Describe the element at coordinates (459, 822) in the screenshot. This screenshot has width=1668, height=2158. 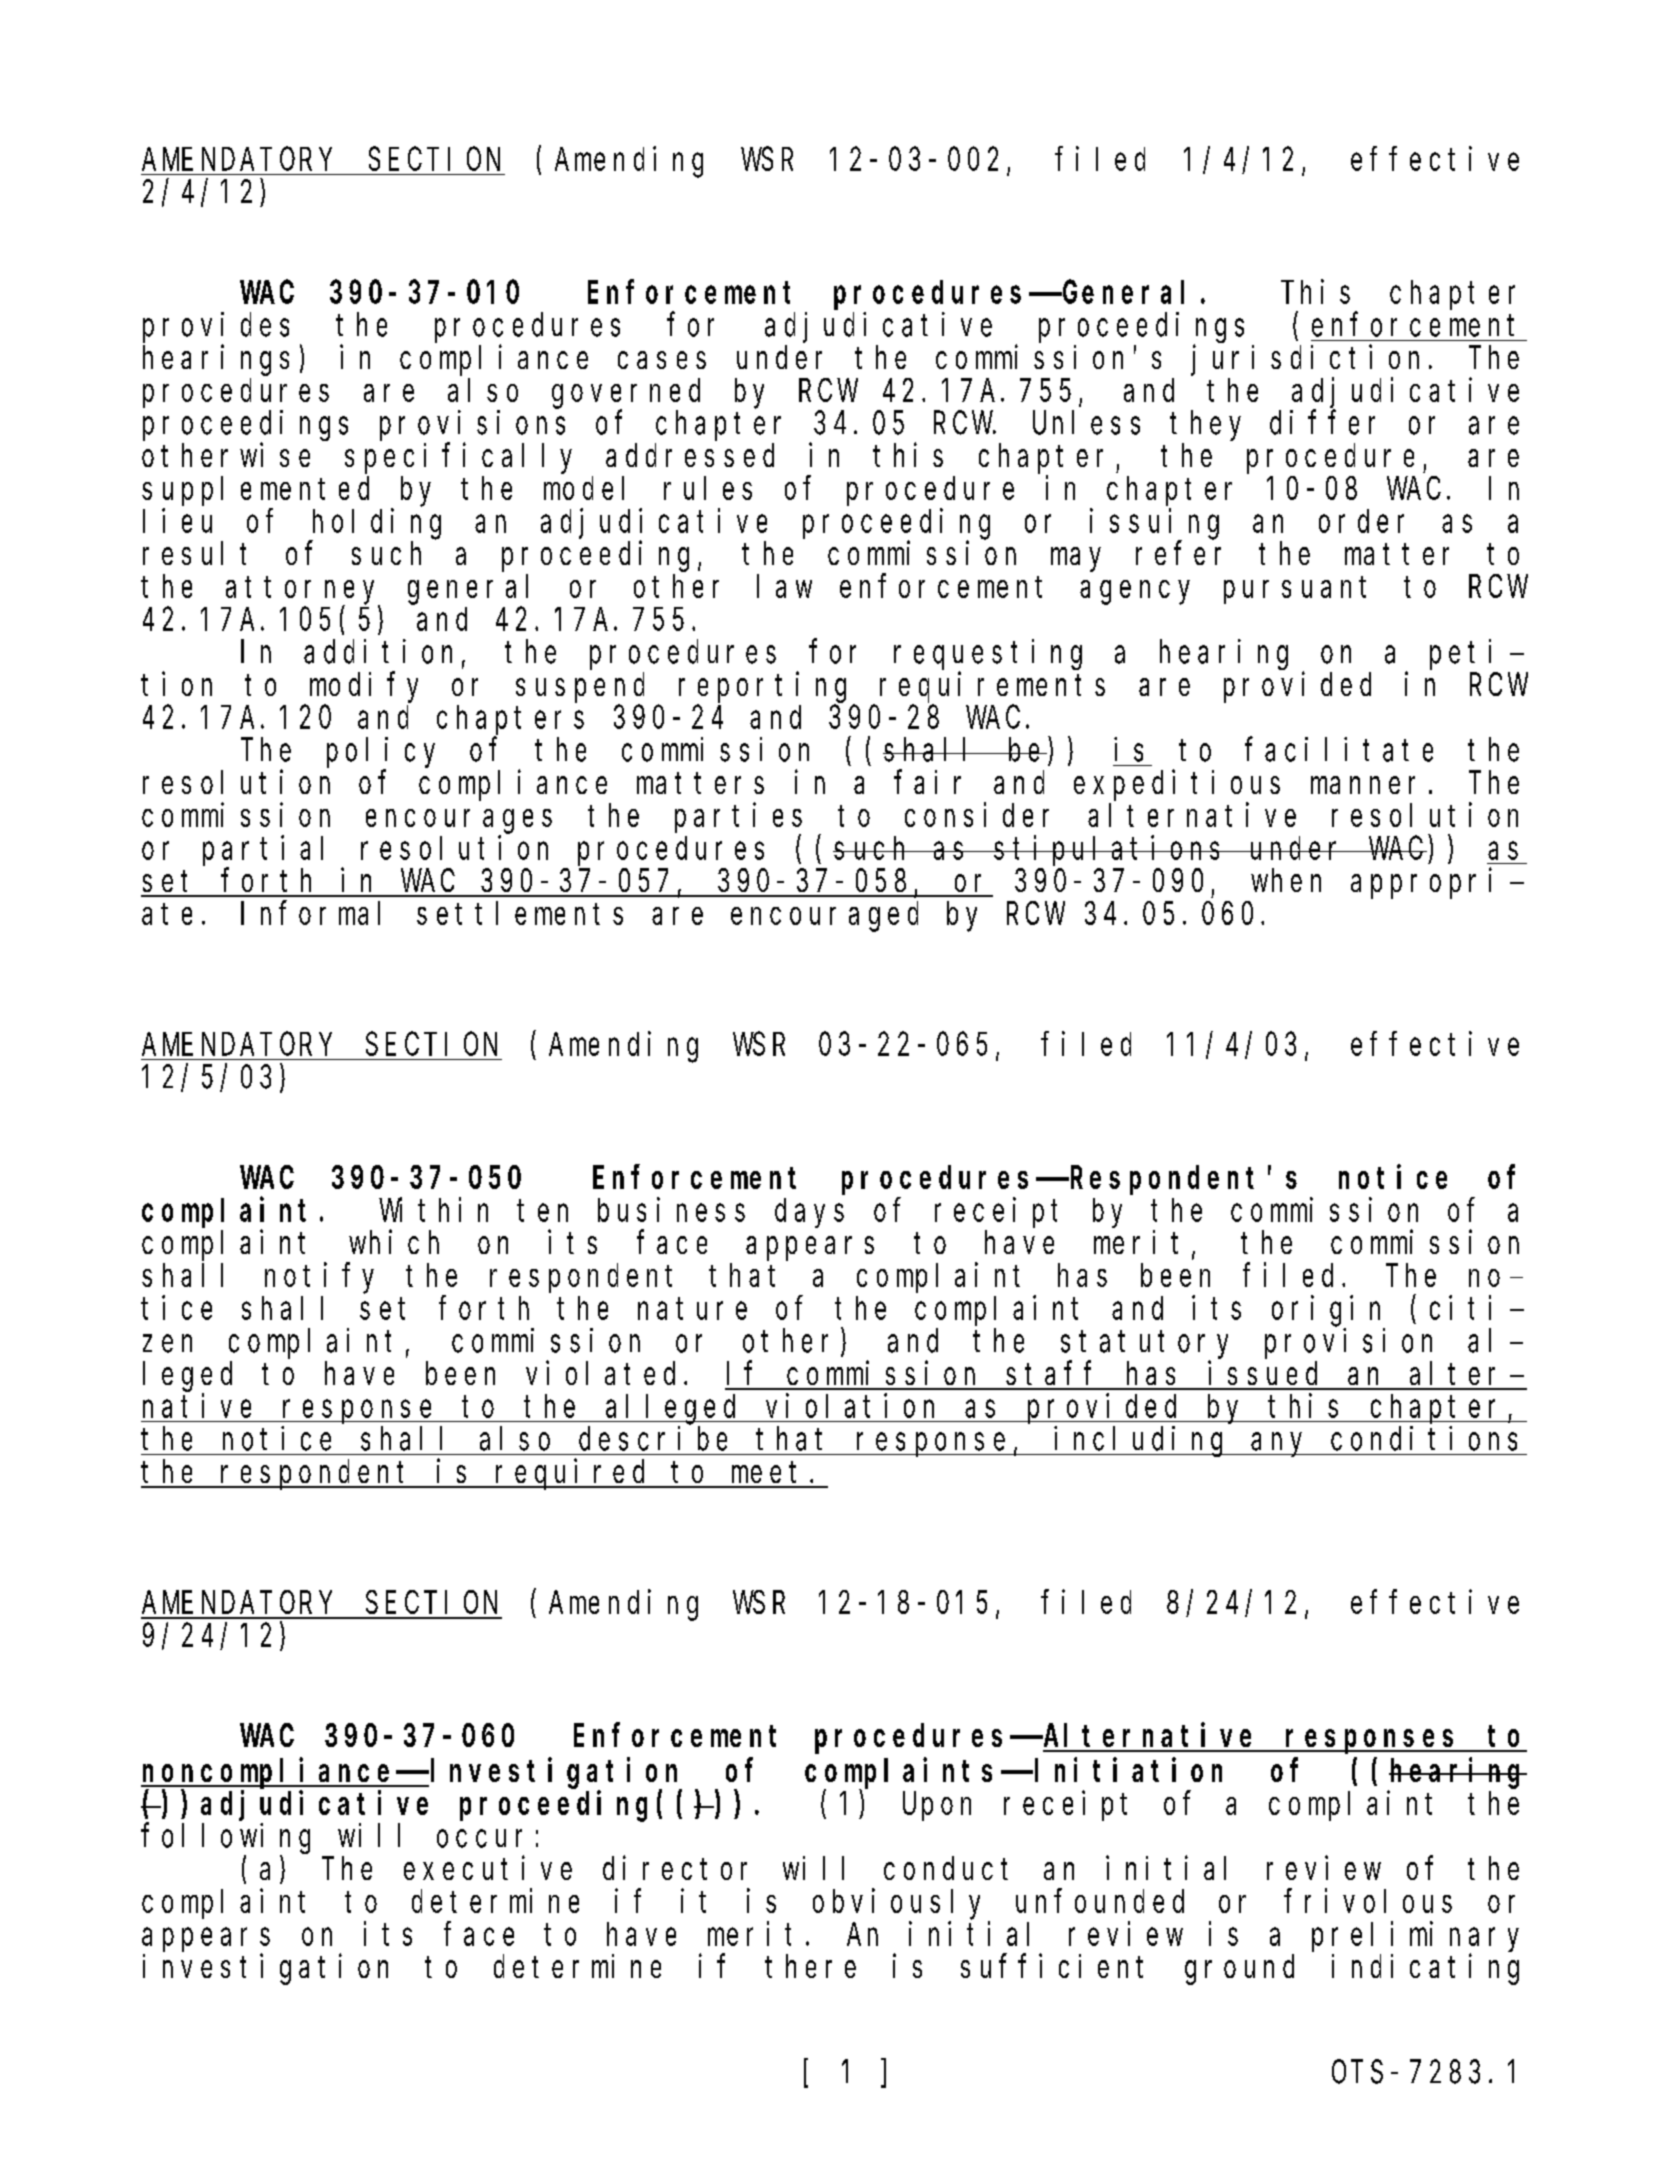
I see `encourages` at that location.
